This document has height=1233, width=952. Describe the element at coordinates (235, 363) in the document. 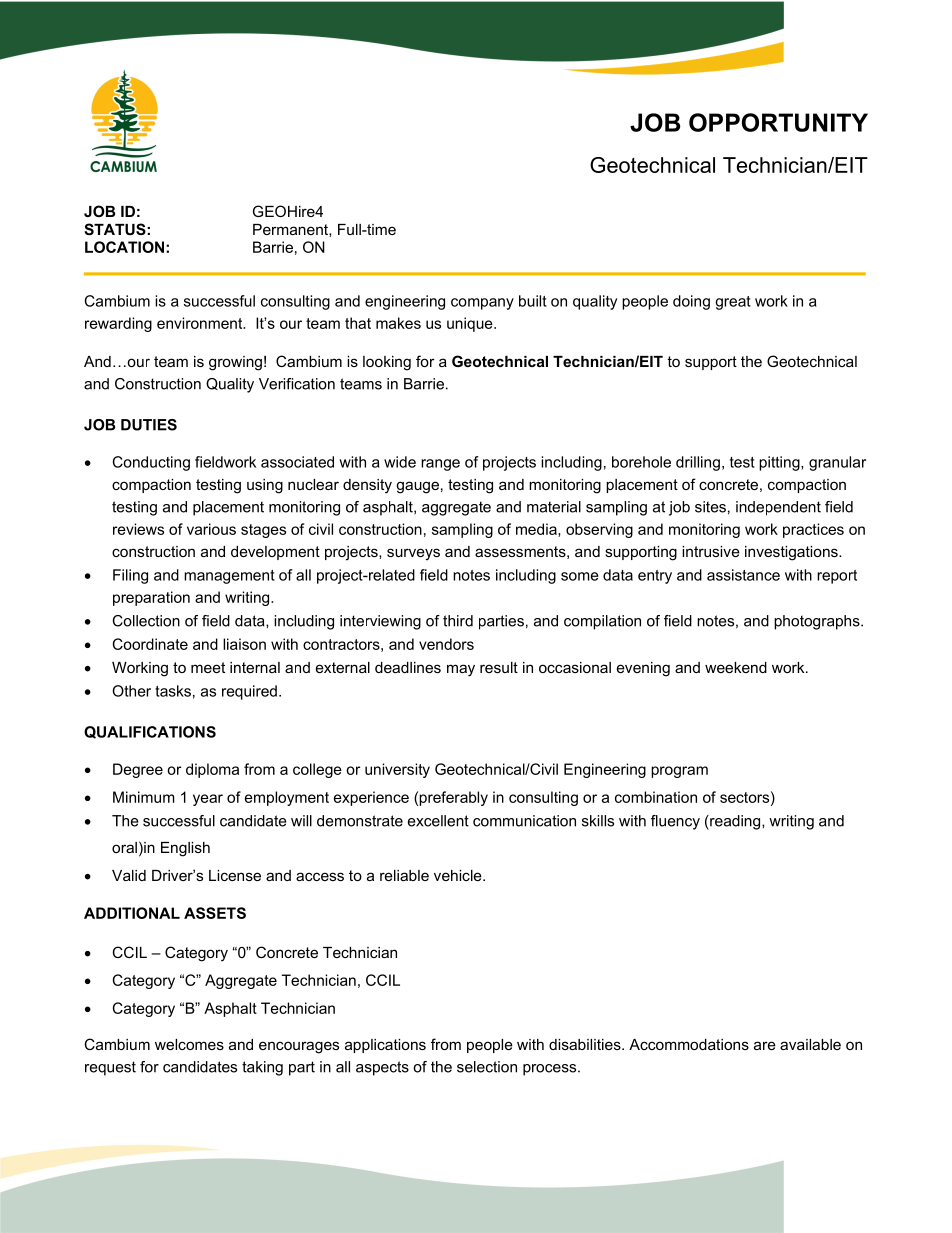

I see `growing` at that location.
